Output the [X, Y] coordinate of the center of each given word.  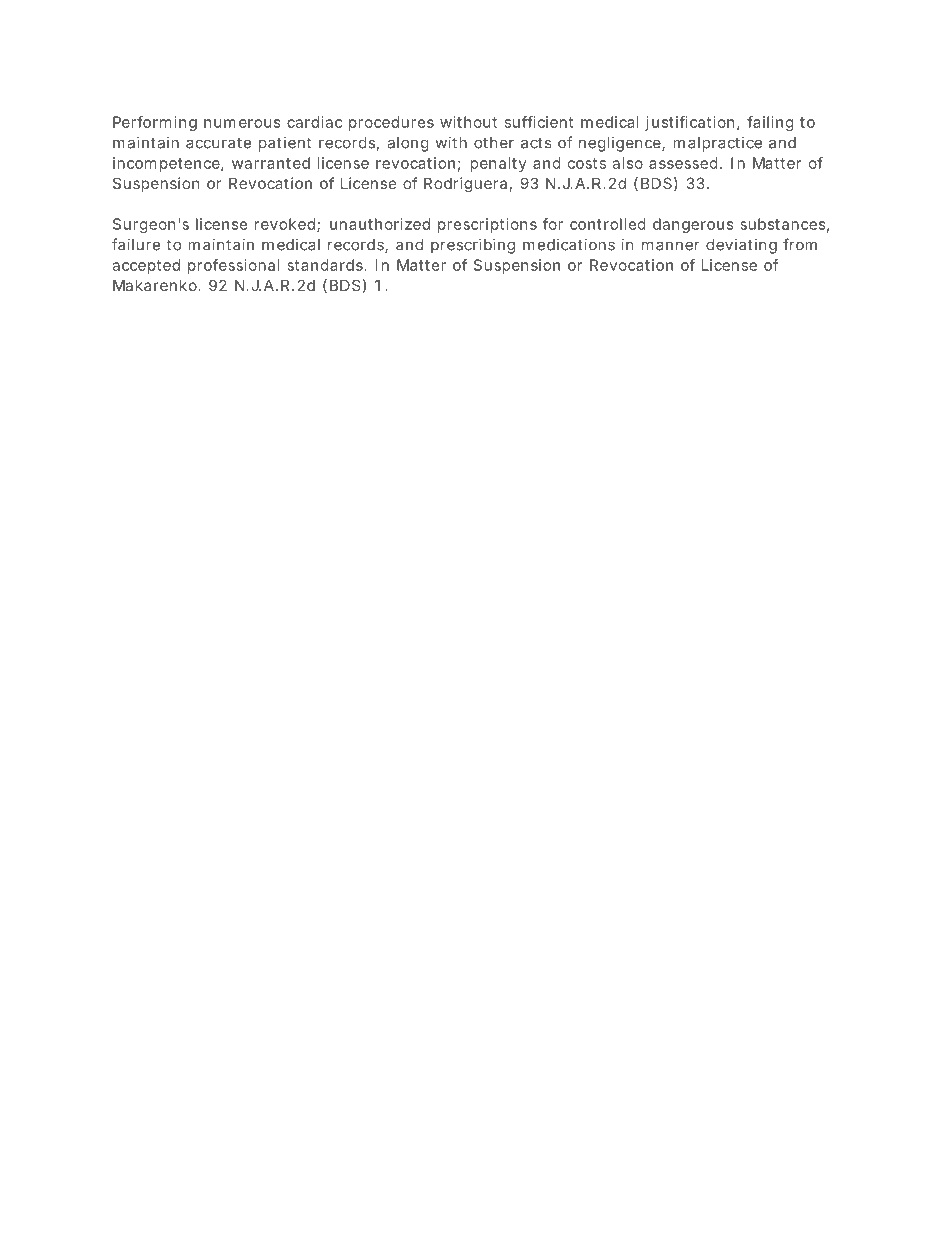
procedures [391, 123]
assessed [683, 163]
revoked [286, 225]
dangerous [693, 225]
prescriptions [487, 225]
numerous [242, 123]
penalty [498, 164]
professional [234, 266]
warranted [271, 163]
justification [689, 123]
